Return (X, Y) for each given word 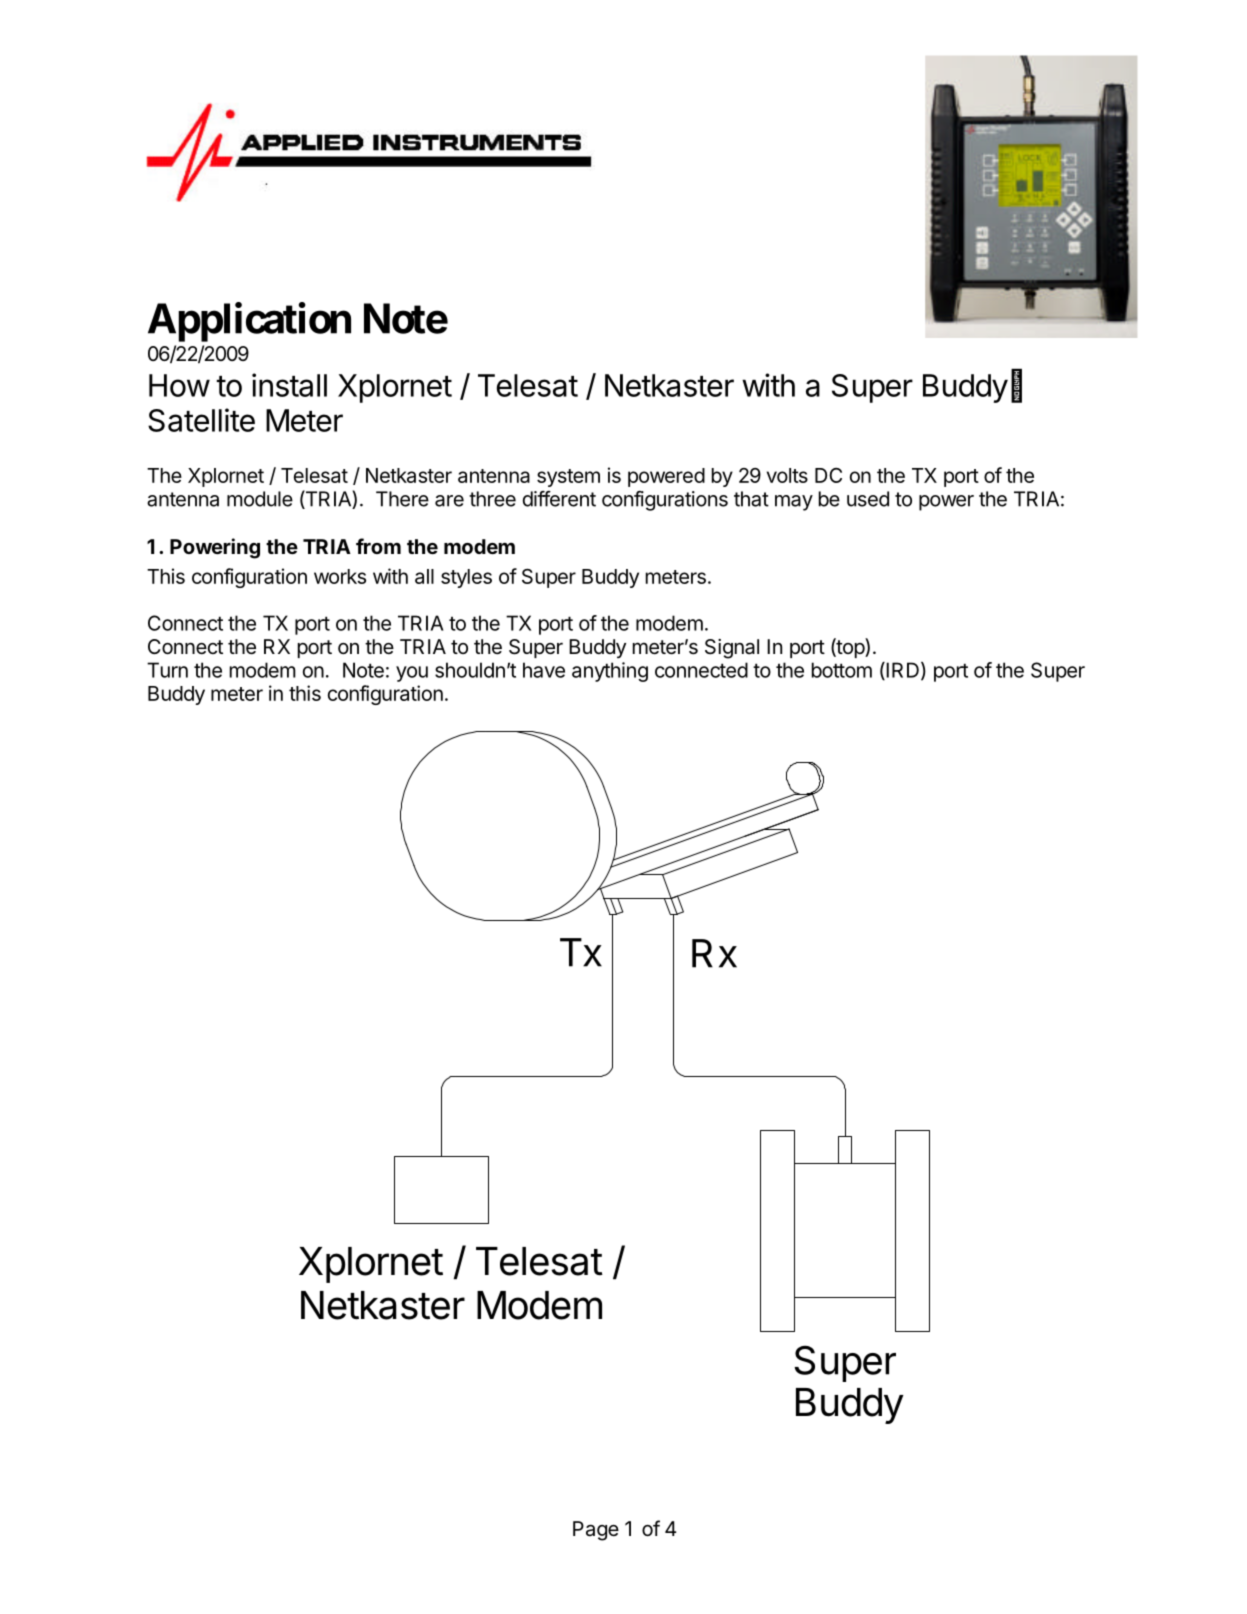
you (412, 674)
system (568, 478)
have (544, 670)
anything (610, 672)
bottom (842, 670)
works (340, 576)
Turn (167, 670)
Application (249, 322)
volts (787, 475)
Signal (732, 649)
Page (596, 1531)
